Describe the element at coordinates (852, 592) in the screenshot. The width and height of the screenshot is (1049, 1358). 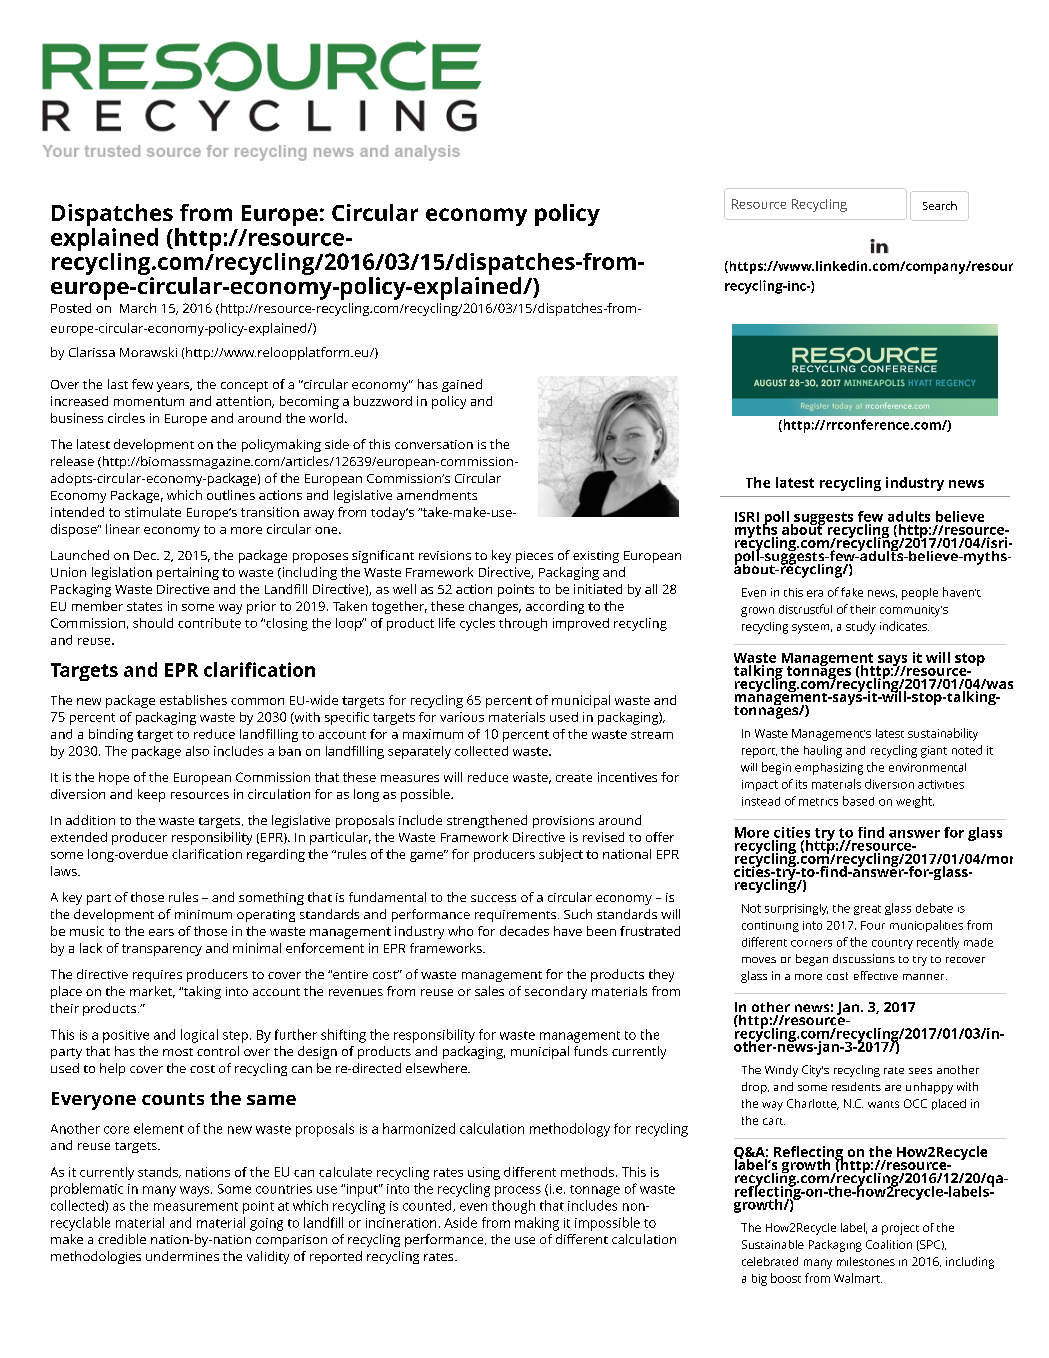
I see `fake` at that location.
